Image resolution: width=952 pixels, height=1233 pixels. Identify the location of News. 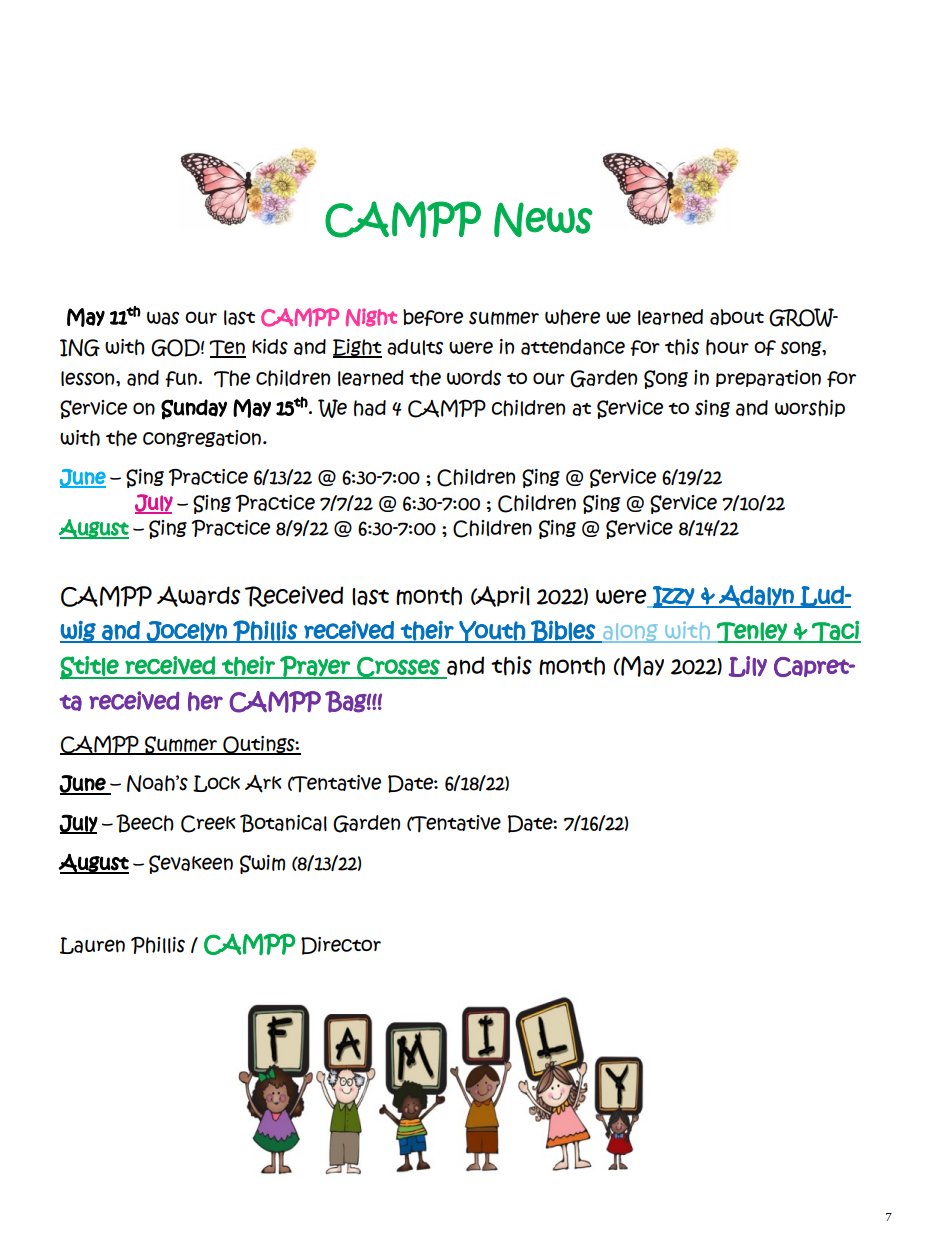
(543, 219).
